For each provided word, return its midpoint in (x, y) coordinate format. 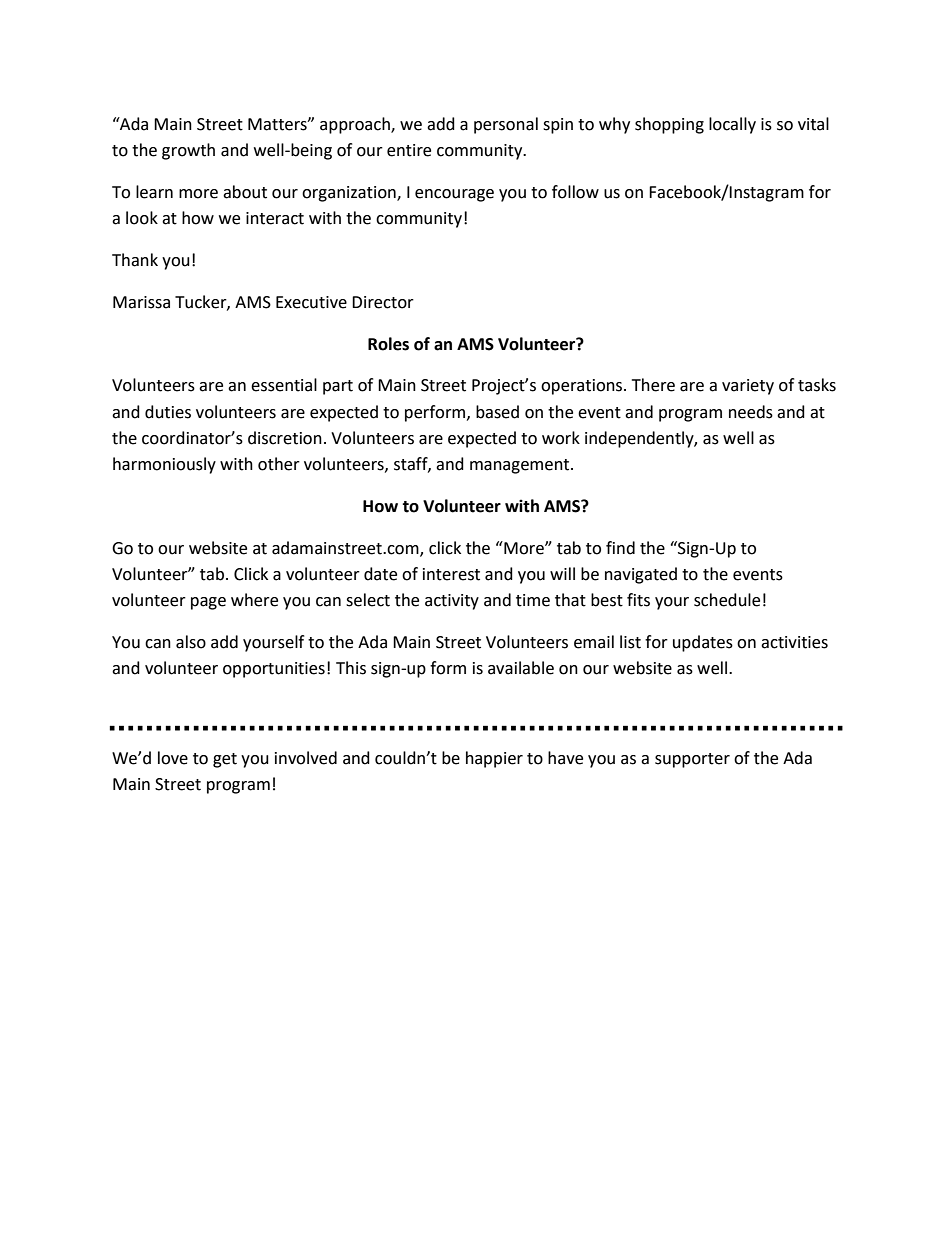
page (208, 603)
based (497, 412)
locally (732, 125)
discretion (285, 438)
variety (748, 387)
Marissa (141, 302)
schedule (727, 600)
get (225, 760)
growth (188, 151)
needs (751, 412)
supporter (692, 760)
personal (506, 125)
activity (452, 602)
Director (383, 302)
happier (494, 759)
